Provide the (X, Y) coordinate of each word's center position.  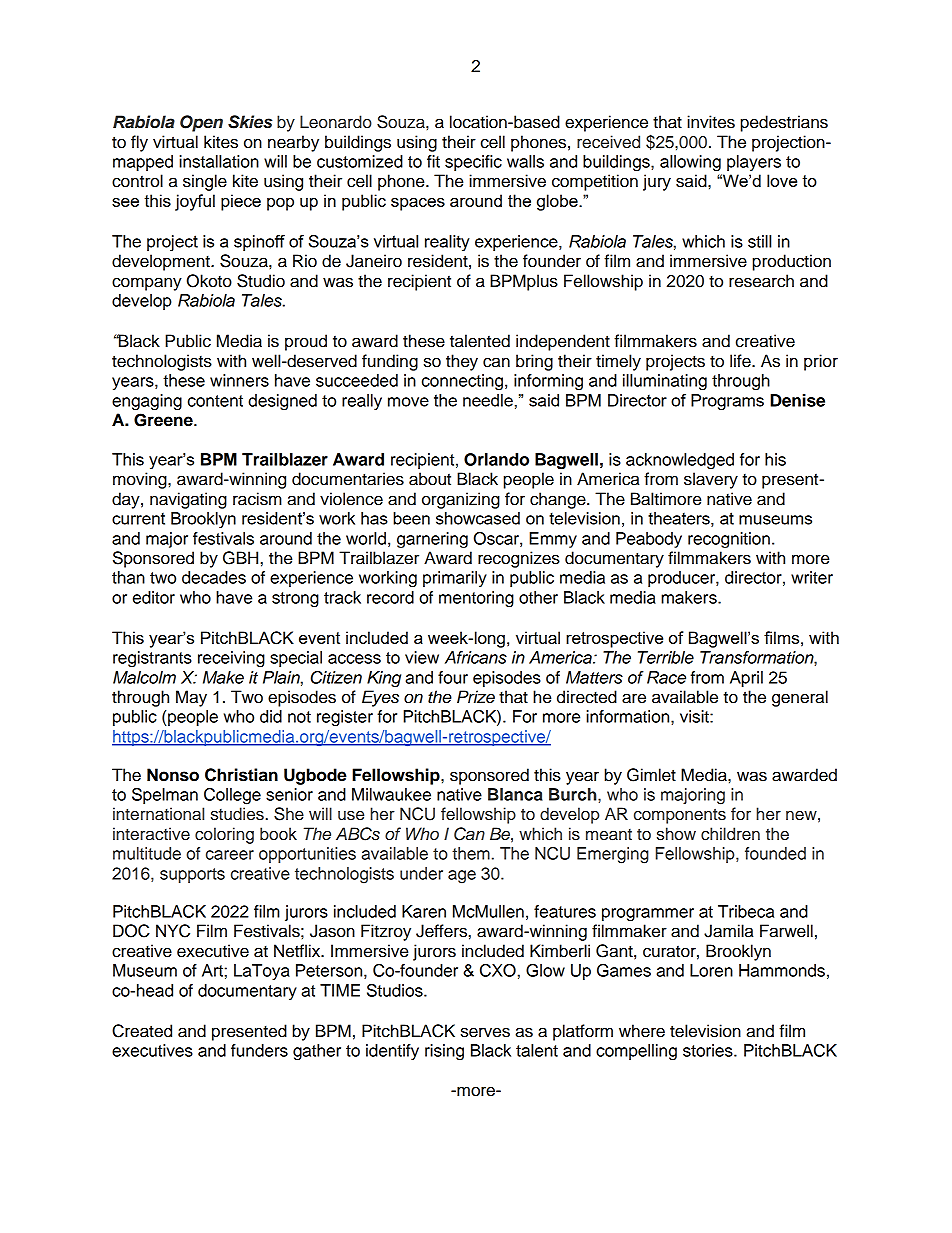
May (191, 698)
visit (695, 716)
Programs (727, 402)
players (754, 163)
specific (473, 163)
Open (201, 123)
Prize (476, 697)
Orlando (496, 459)
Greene (164, 420)
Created (142, 1031)
